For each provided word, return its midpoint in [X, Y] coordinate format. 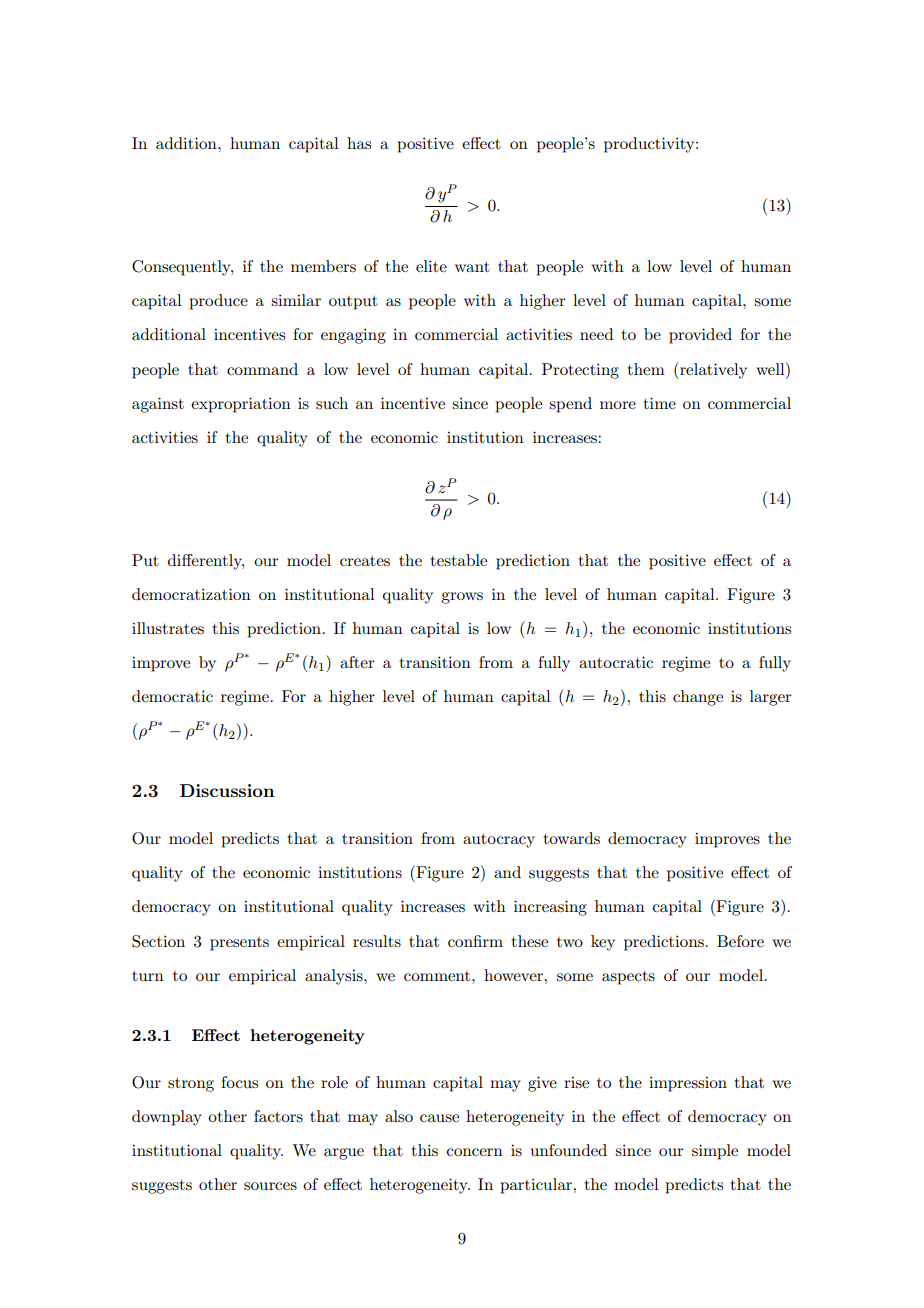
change [698, 698]
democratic [172, 696]
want [472, 267]
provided [700, 336]
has [359, 143]
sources [270, 1186]
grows [462, 598]
